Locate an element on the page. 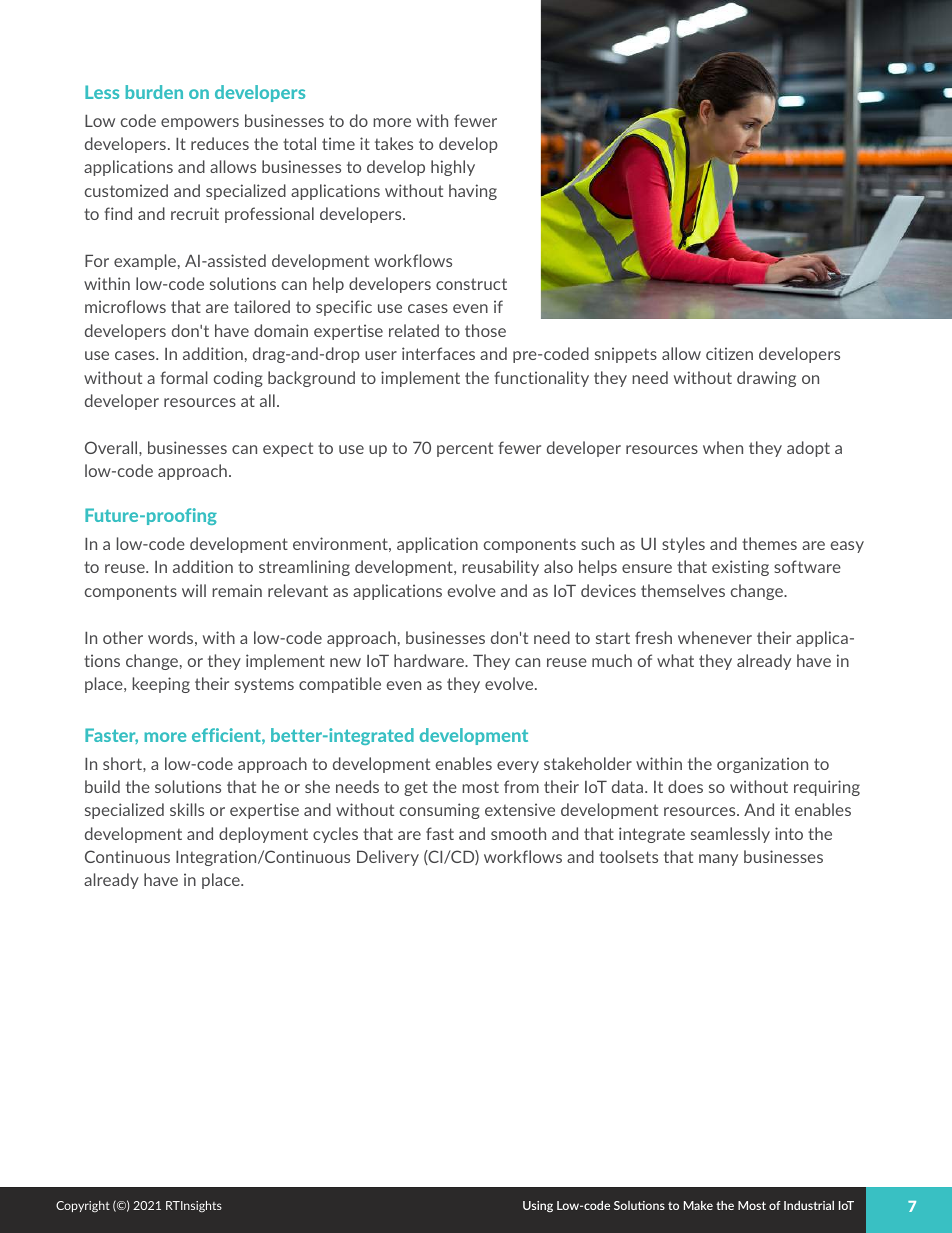 This page has width=952, height=1233. Copyright is located at coordinates (83, 1206).
